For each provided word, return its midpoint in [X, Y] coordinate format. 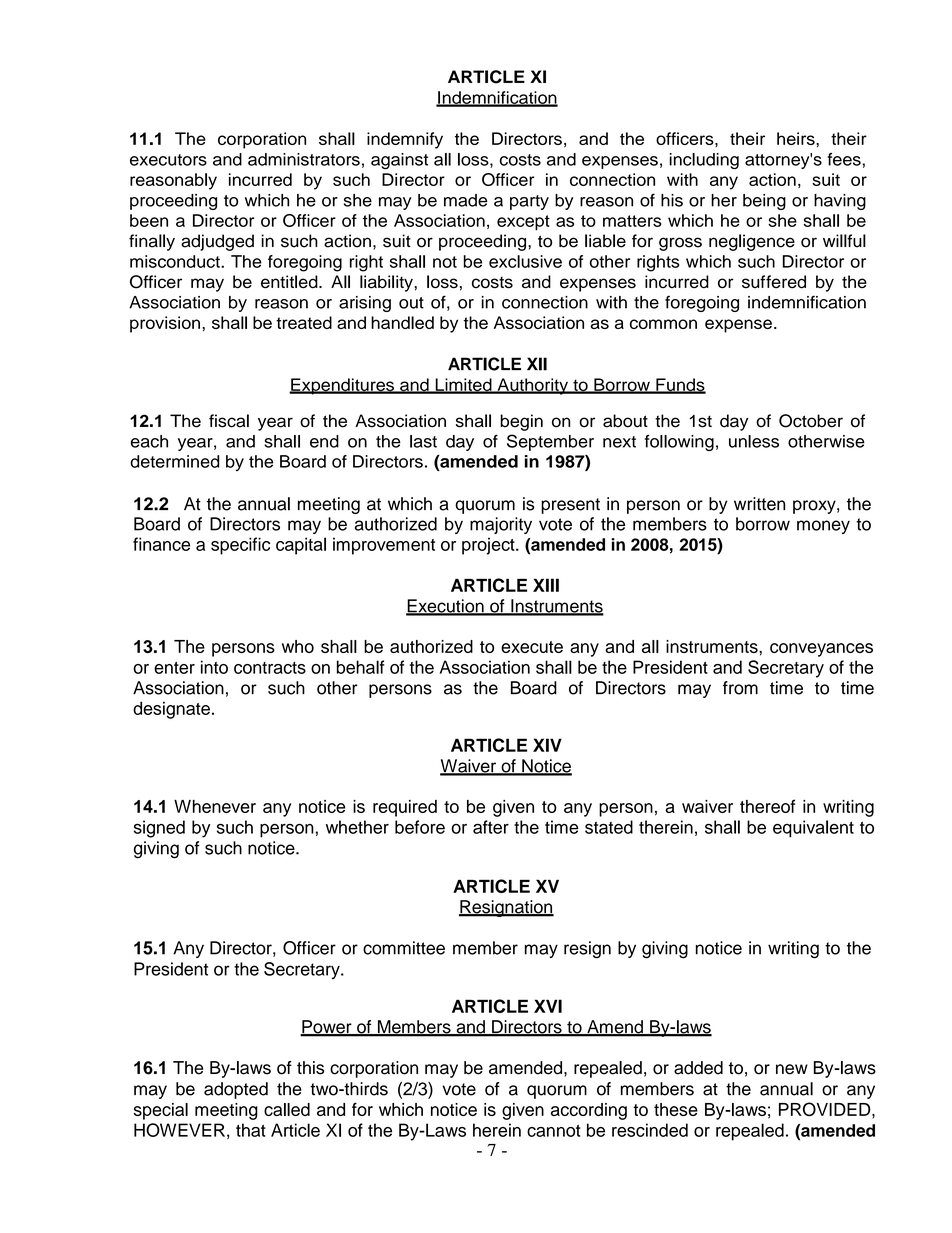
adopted [236, 1090]
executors [168, 160]
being [764, 202]
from [740, 688]
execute [532, 647]
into [214, 667]
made [466, 200]
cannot [554, 1131]
